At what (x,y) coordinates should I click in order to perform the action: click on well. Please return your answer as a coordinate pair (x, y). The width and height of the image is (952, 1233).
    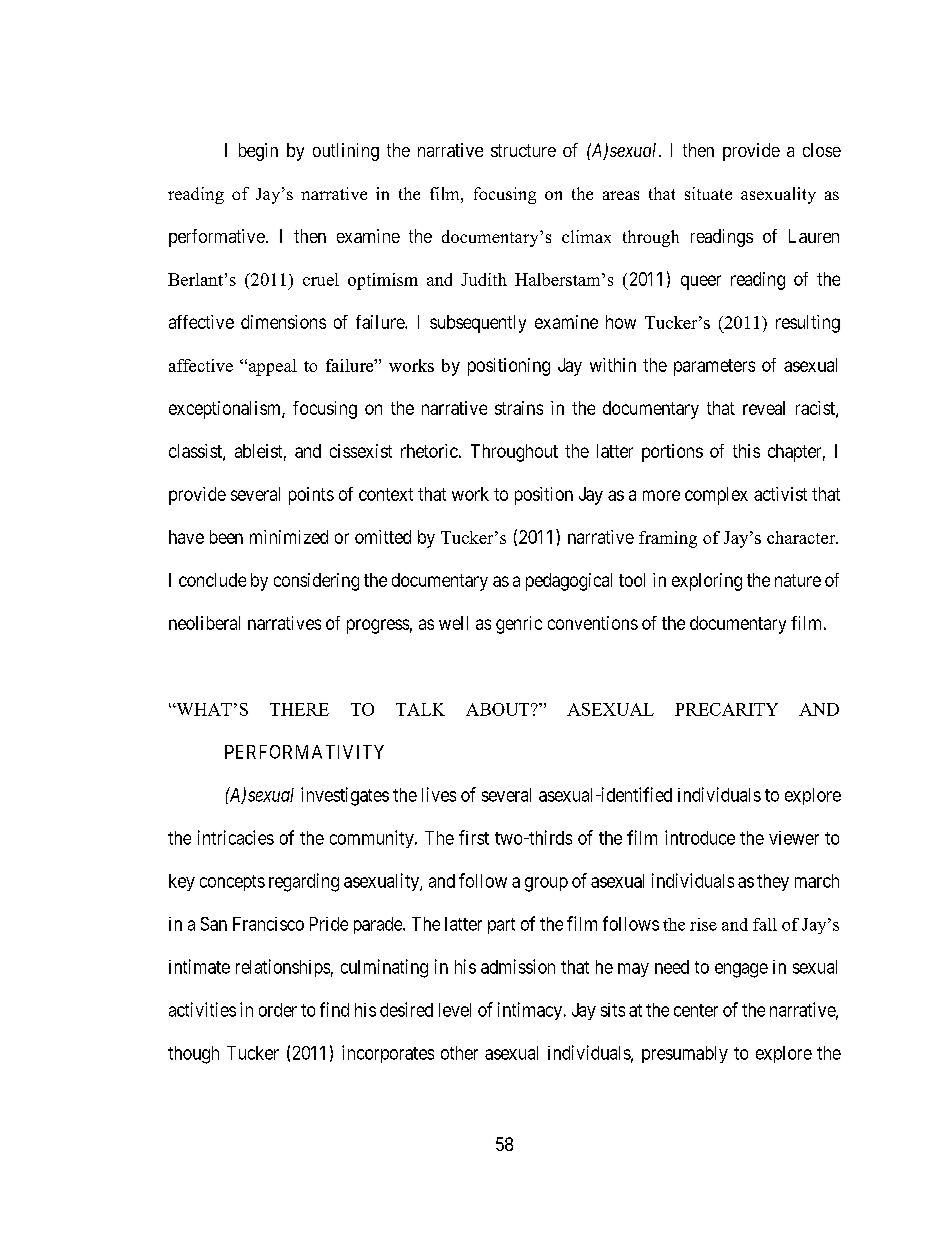
    Looking at the image, I should click on (453, 623).
